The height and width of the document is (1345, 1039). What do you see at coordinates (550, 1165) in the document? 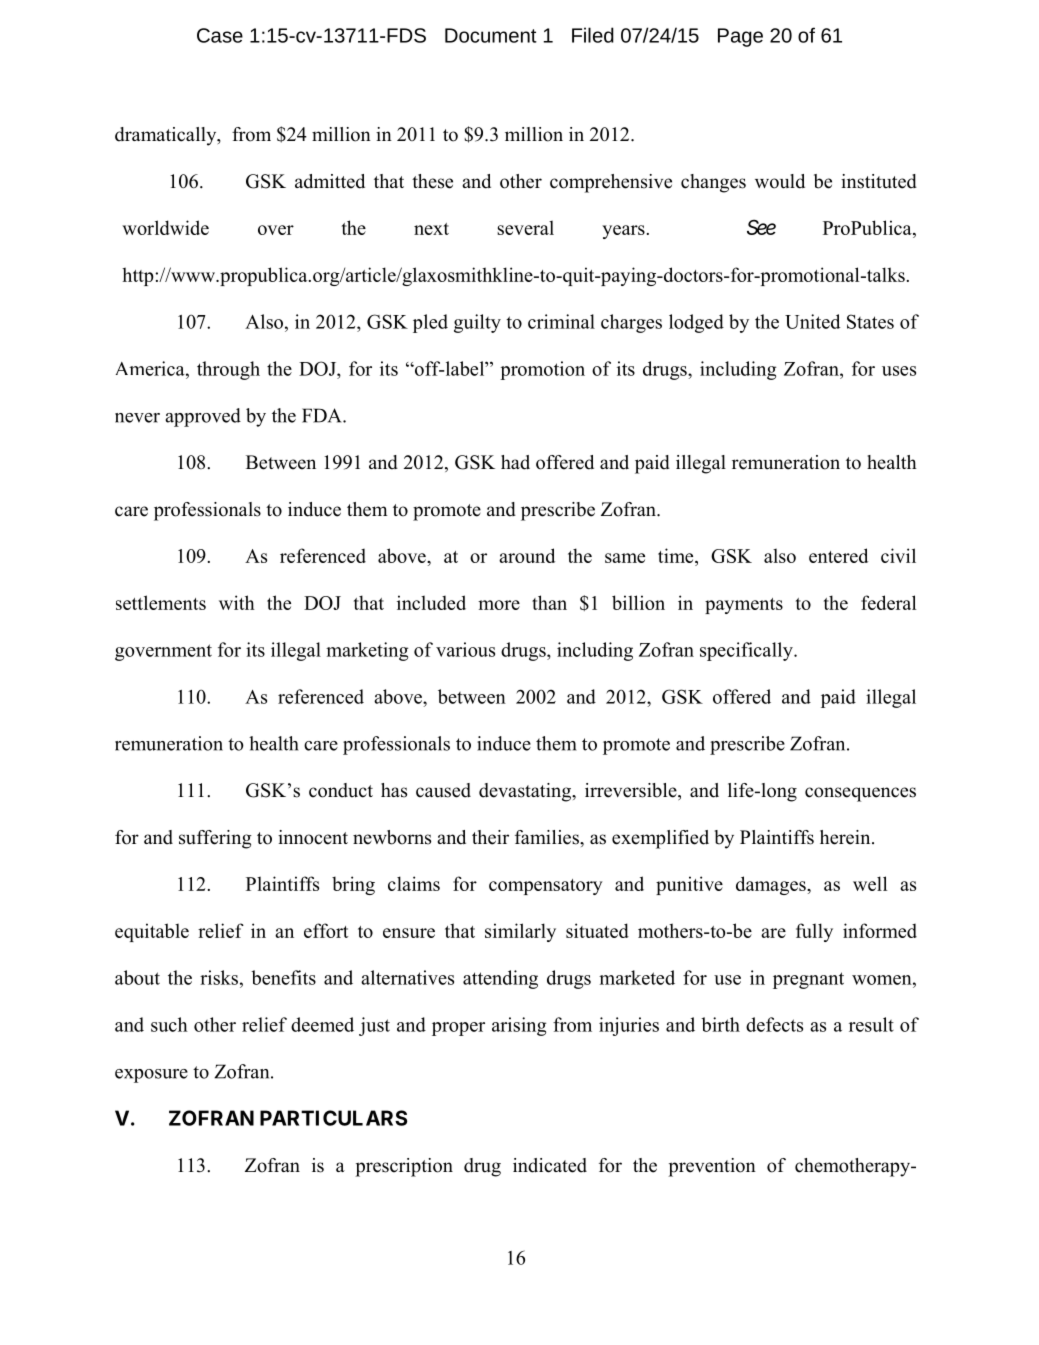
I see `indicated` at bounding box center [550, 1165].
